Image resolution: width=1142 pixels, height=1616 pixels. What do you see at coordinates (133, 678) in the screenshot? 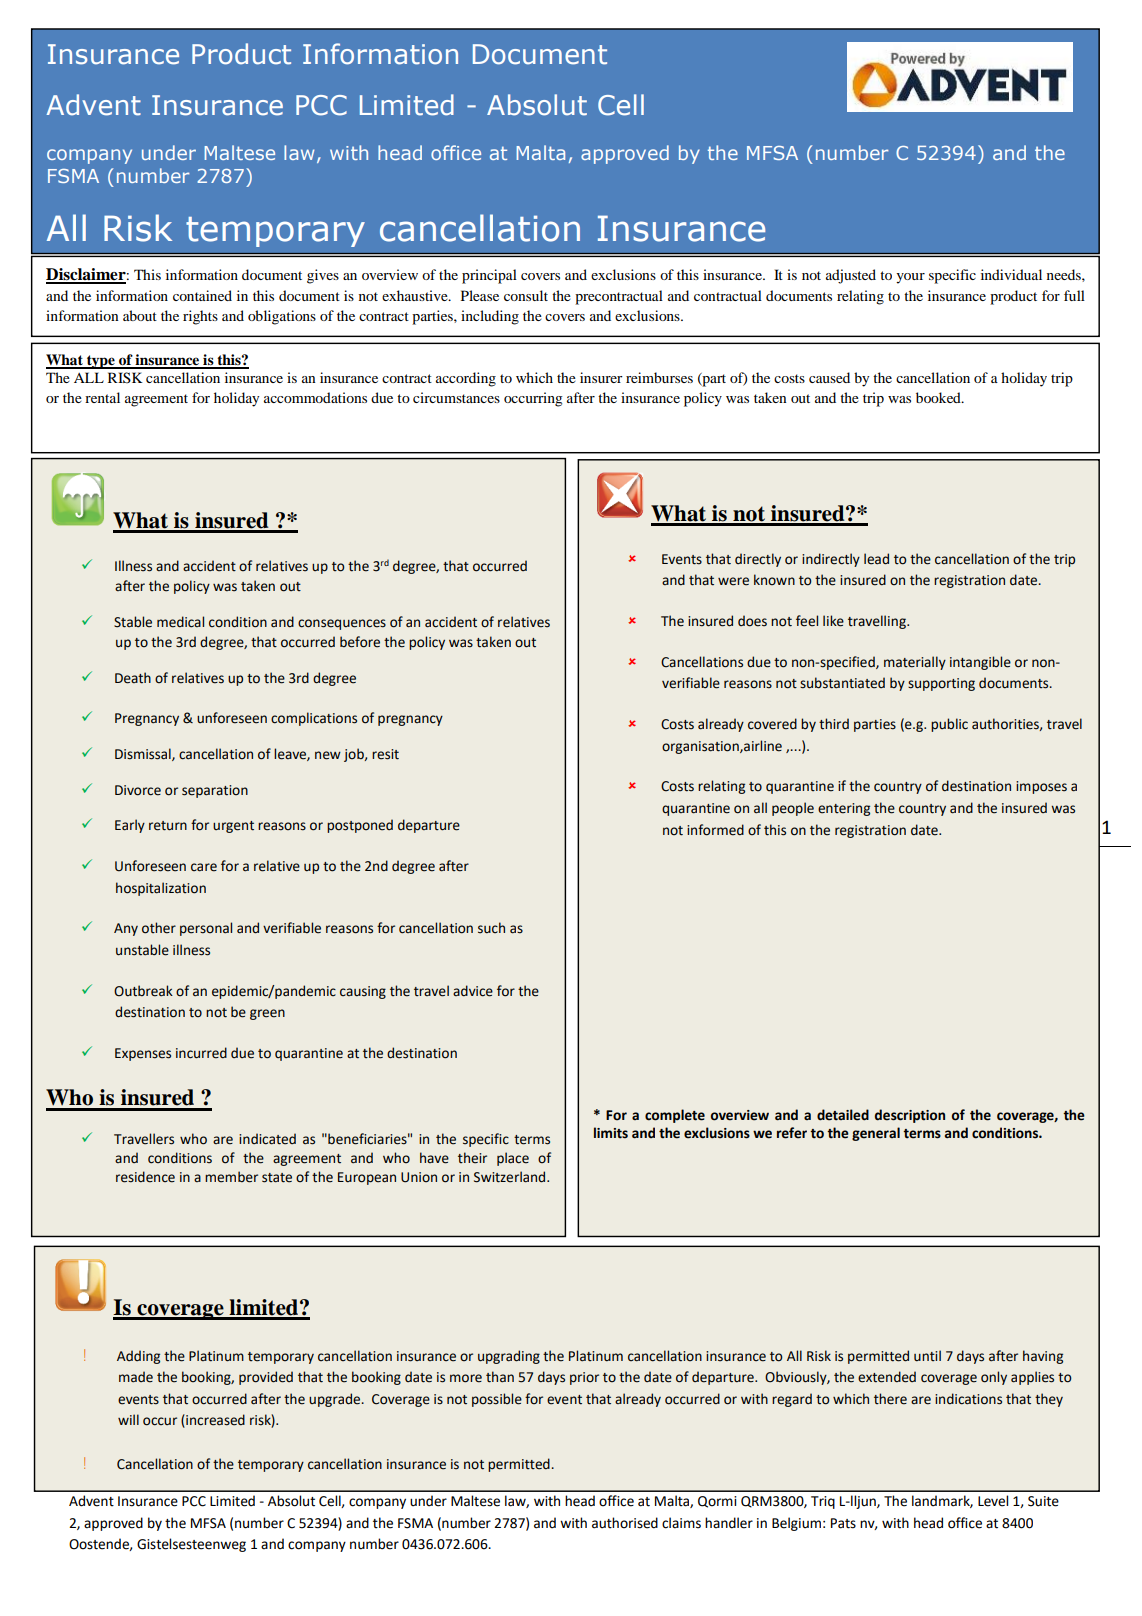
I see `Death` at bounding box center [133, 678].
